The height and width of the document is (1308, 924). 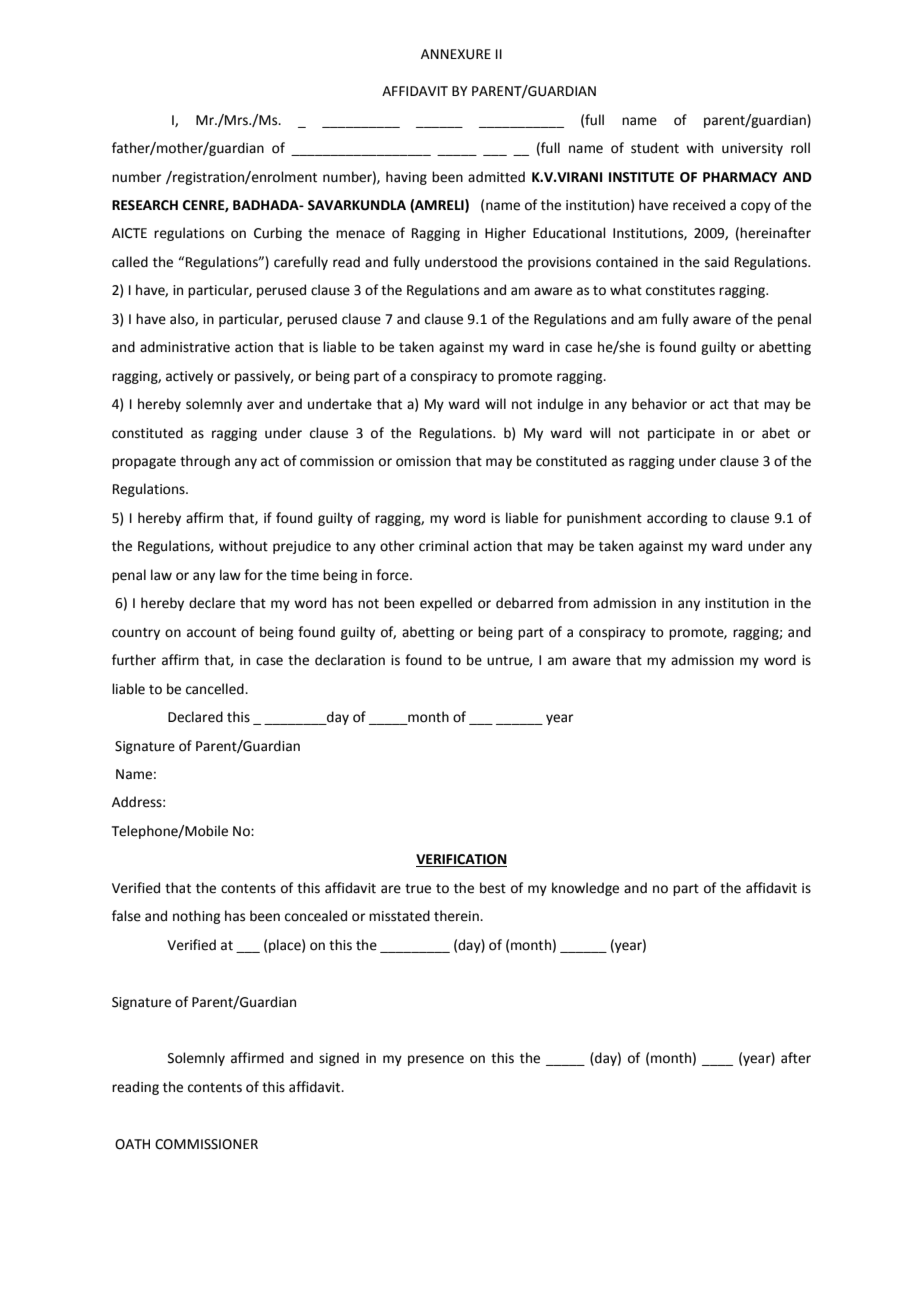 I want to click on according, so click(x=677, y=519).
